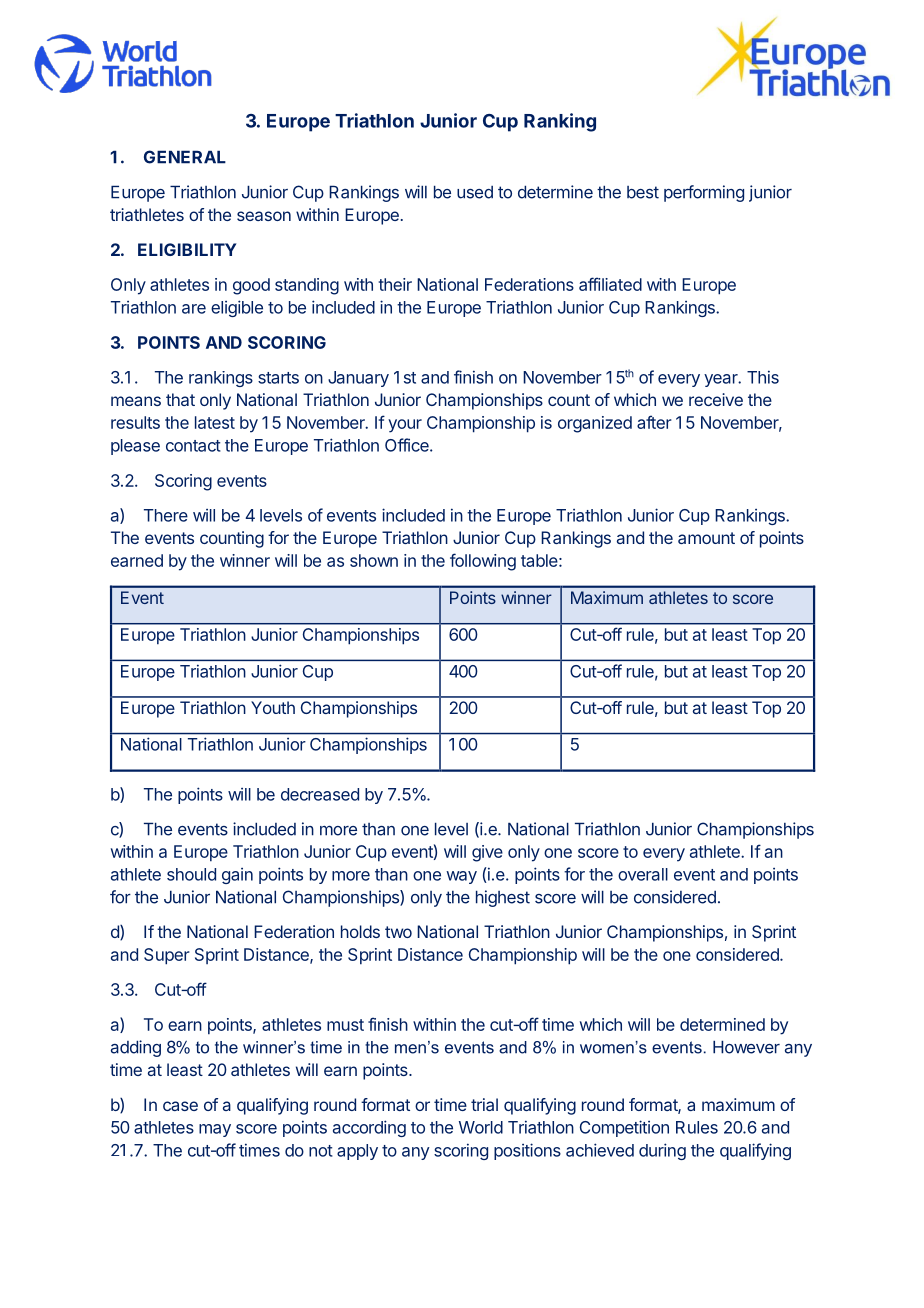 The image size is (924, 1308). What do you see at coordinates (662, 1151) in the screenshot?
I see `during` at bounding box center [662, 1151].
